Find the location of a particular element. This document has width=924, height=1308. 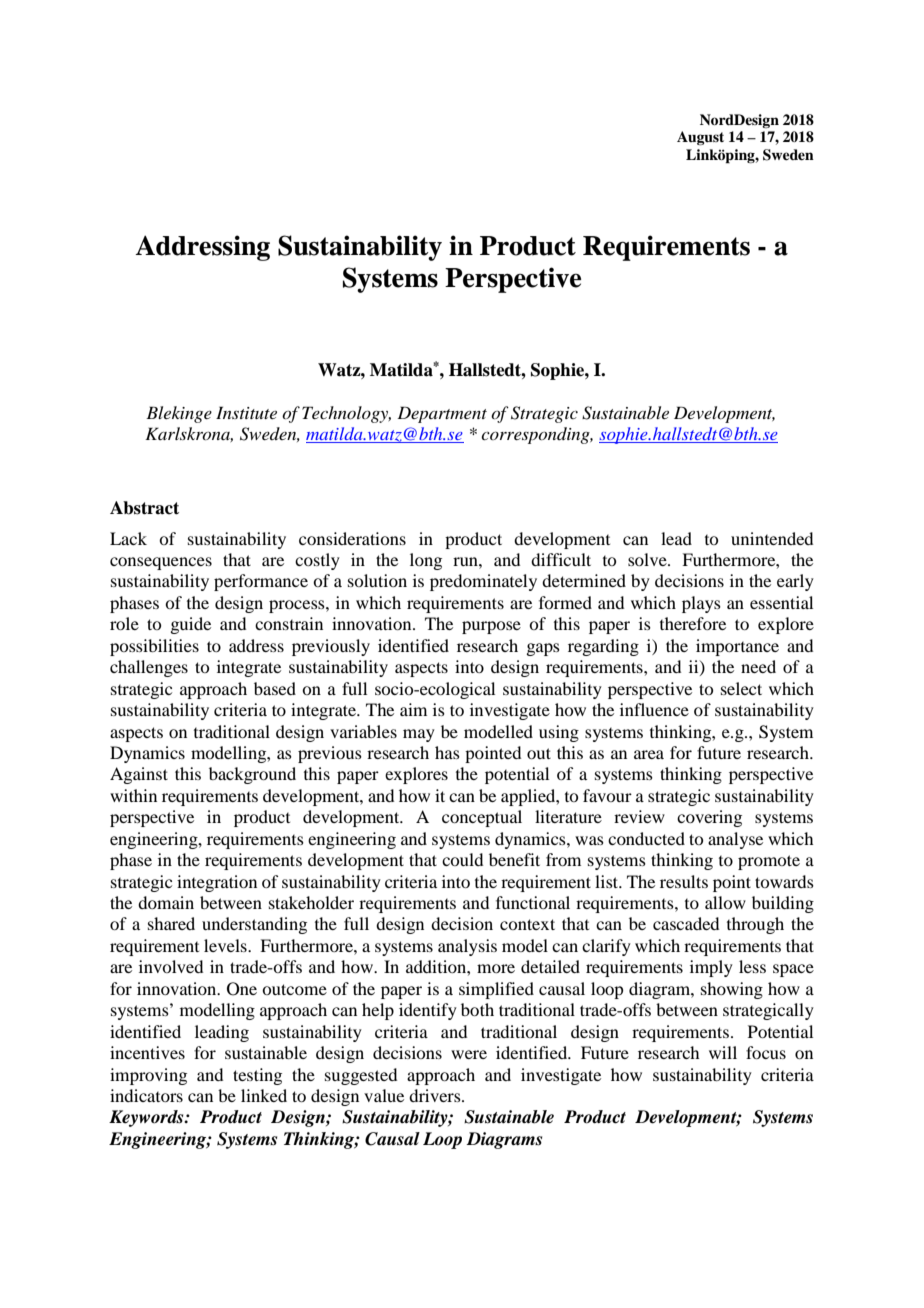

guide is located at coordinates (190, 625).
